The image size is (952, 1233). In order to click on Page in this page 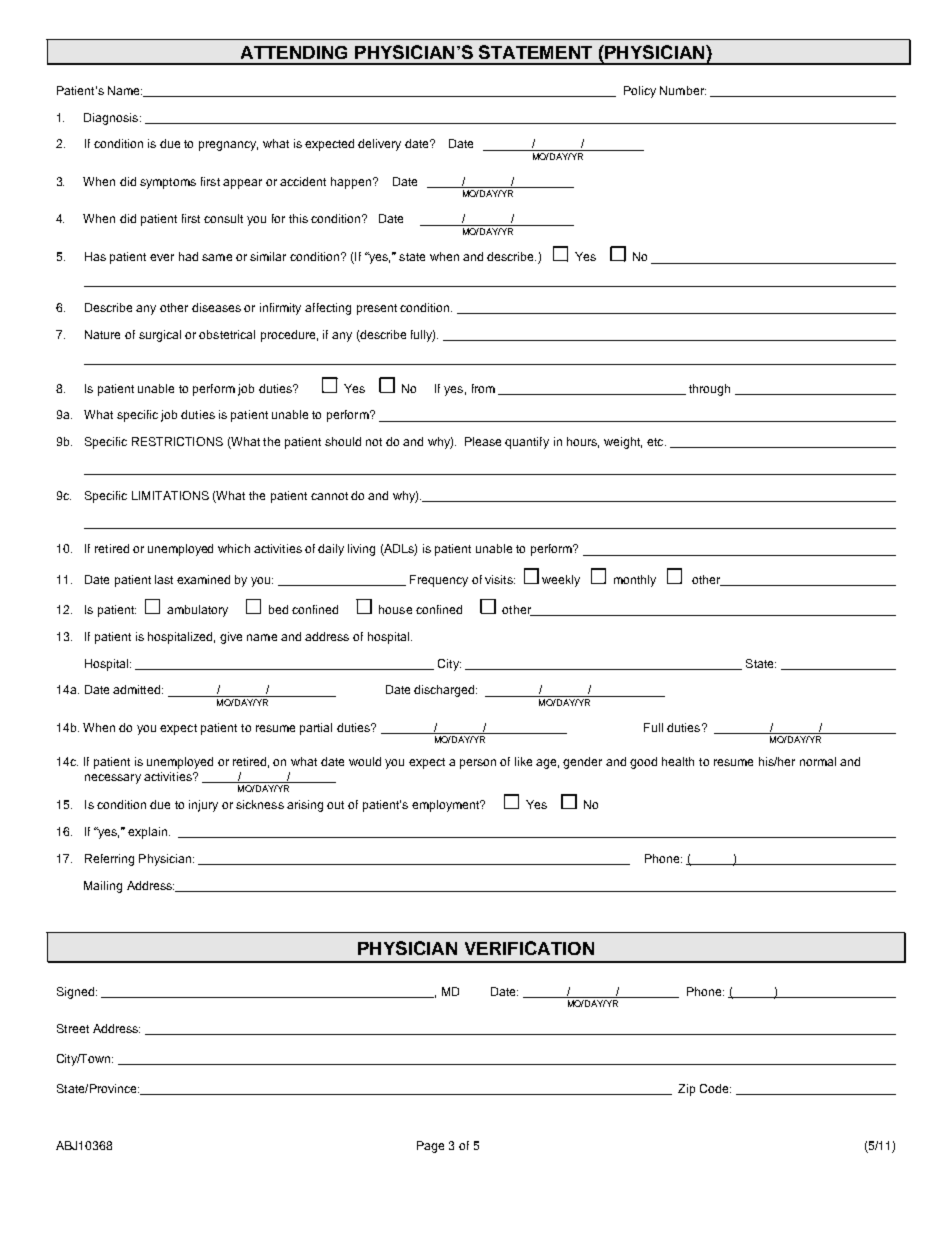, I will do `click(430, 1147)`.
